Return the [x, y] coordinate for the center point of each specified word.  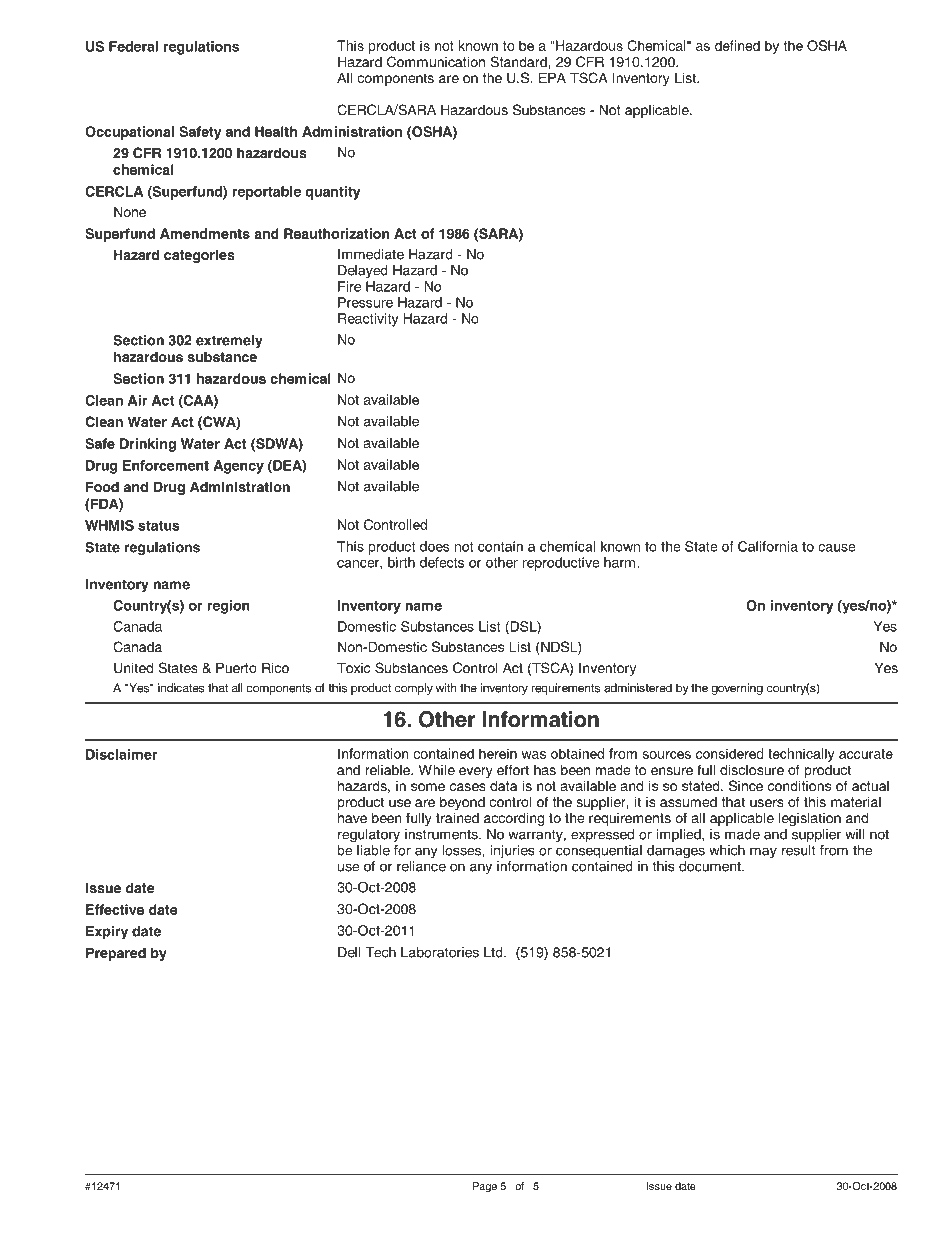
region [228, 607]
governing [737, 689]
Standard [519, 62]
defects [442, 562]
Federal [133, 46]
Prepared [116, 954]
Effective [115, 909]
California [768, 546]
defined [737, 45]
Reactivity [368, 320]
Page [485, 1187]
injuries [512, 851]
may [763, 853]
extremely [229, 342]
